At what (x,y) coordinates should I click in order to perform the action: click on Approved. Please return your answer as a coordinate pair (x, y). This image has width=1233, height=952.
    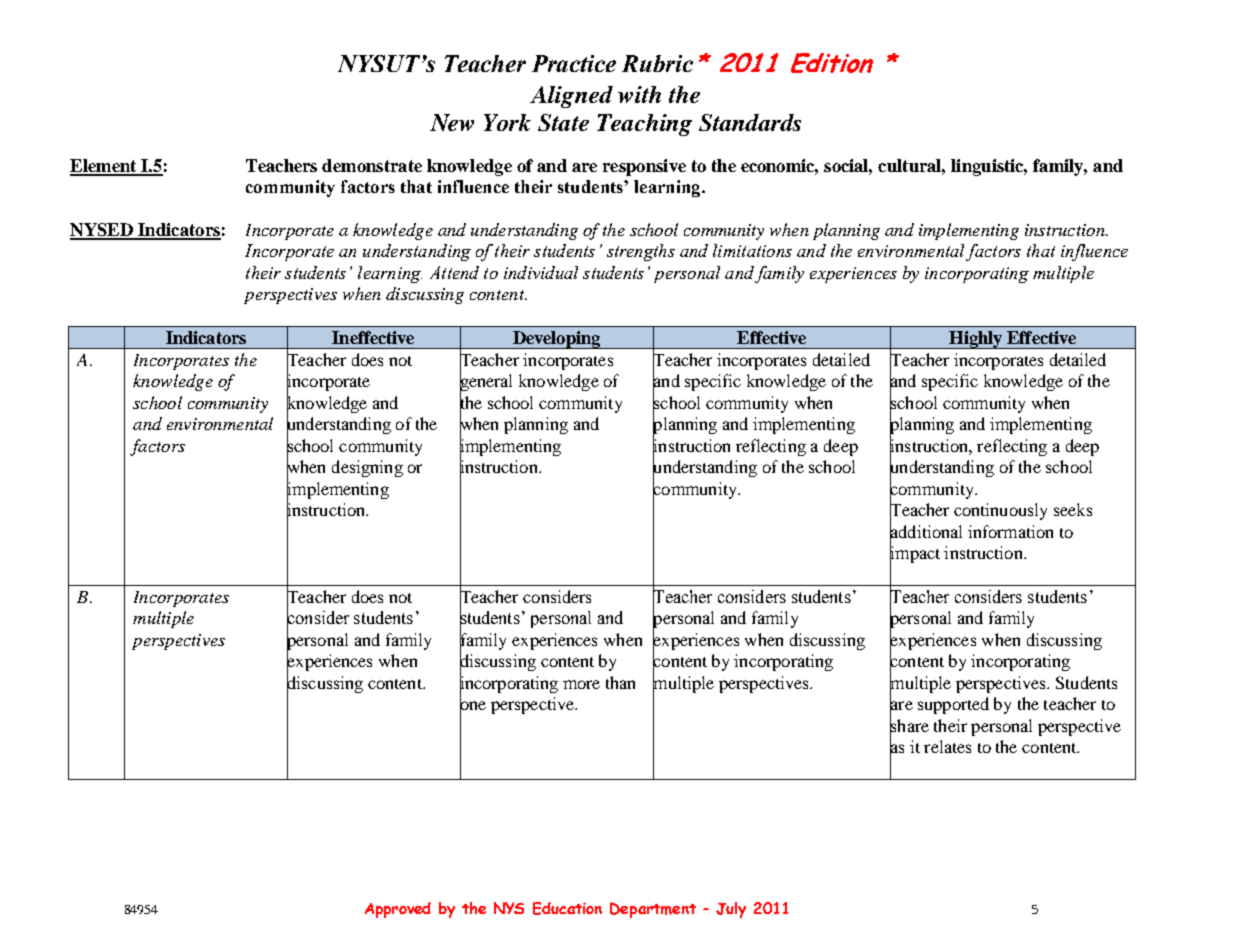
    Looking at the image, I should click on (398, 910).
